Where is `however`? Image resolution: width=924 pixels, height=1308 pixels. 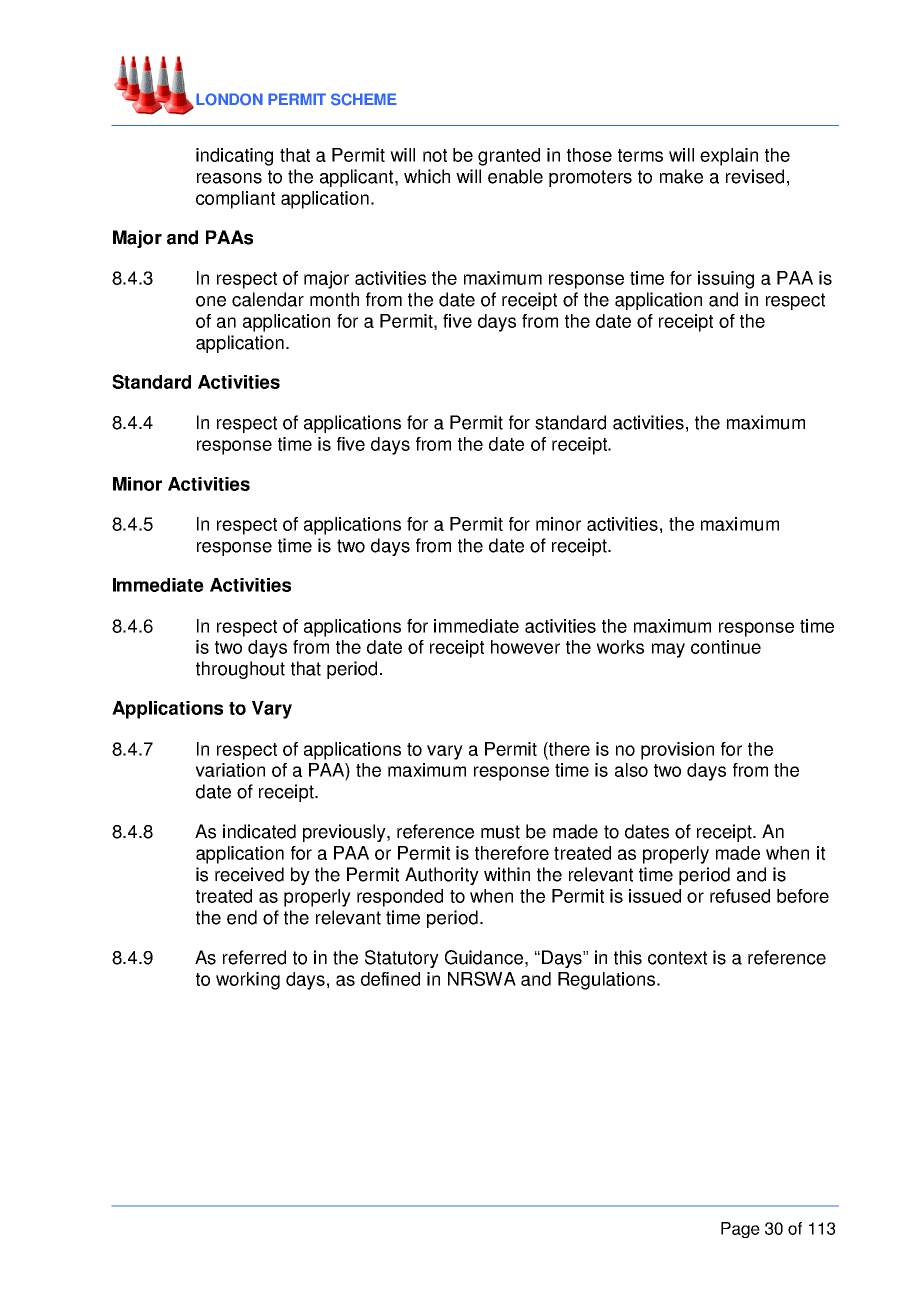 however is located at coordinates (525, 647).
